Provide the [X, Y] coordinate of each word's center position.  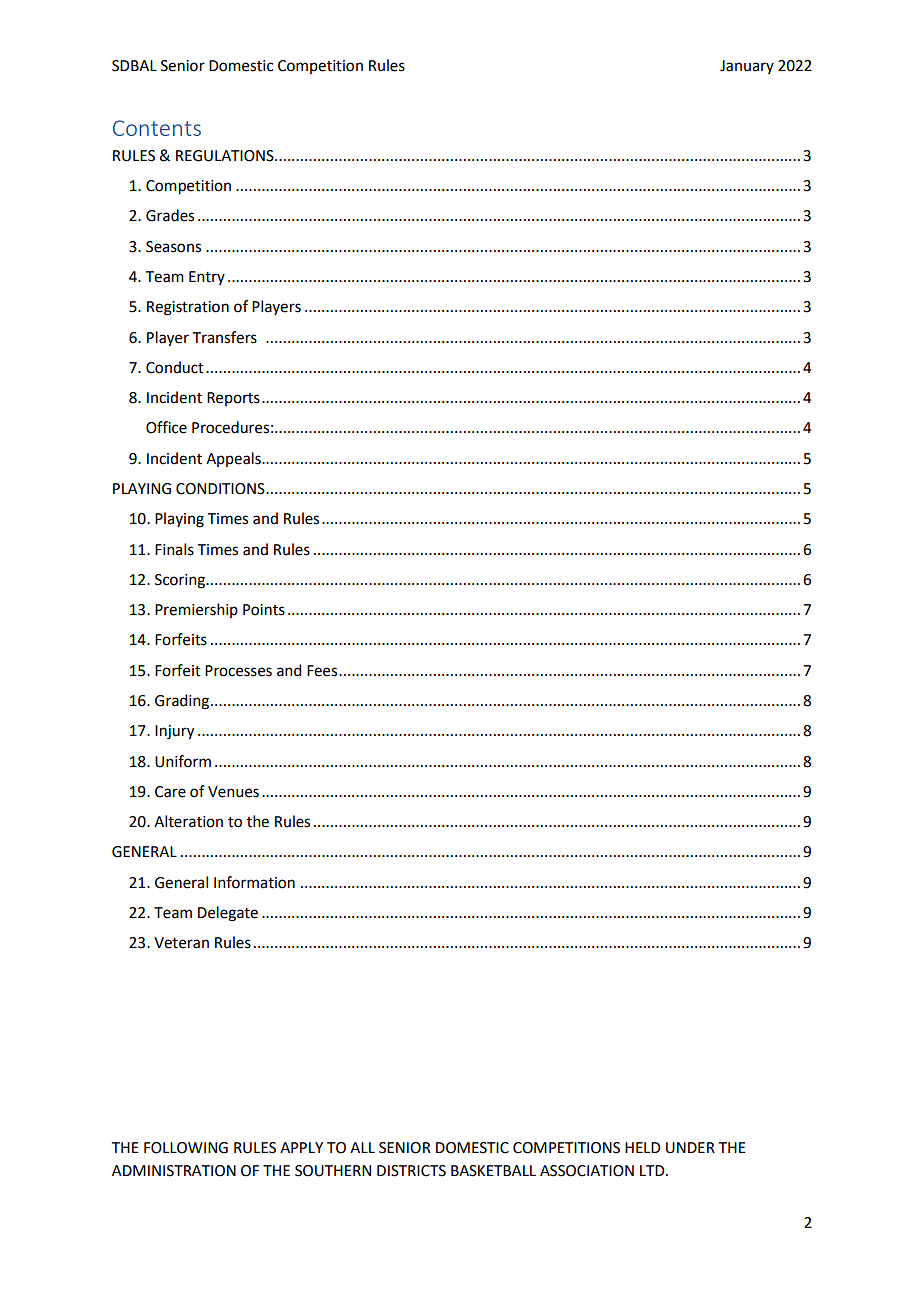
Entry [207, 278]
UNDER [690, 1148]
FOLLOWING [186, 1148]
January [747, 67]
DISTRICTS [411, 1171]
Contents [157, 128]
